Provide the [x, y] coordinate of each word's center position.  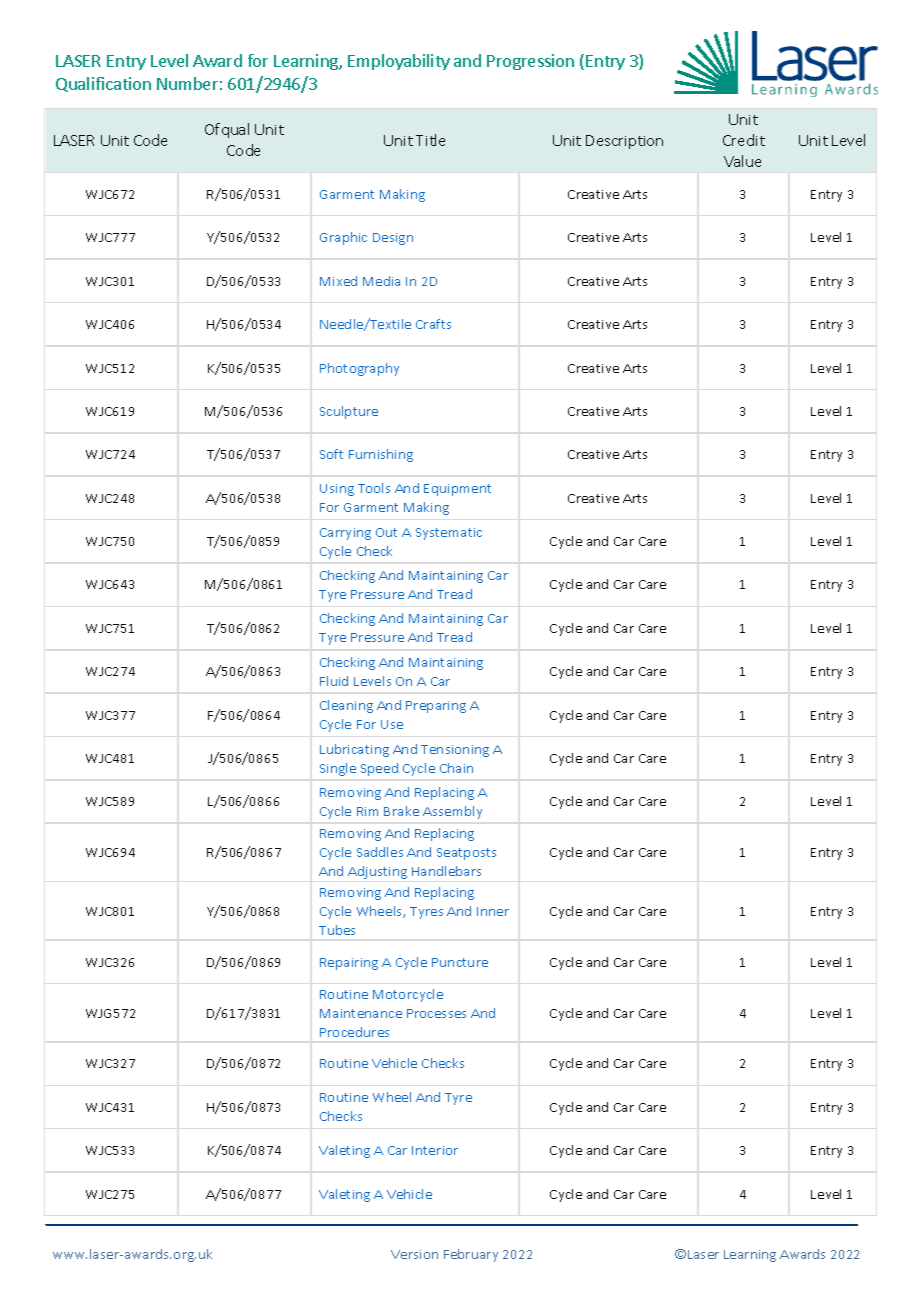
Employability [399, 62]
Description [624, 142]
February [471, 1255]
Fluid [334, 681]
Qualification [103, 84]
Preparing [436, 707]
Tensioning [455, 751]
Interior [435, 1150]
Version [414, 1254]
